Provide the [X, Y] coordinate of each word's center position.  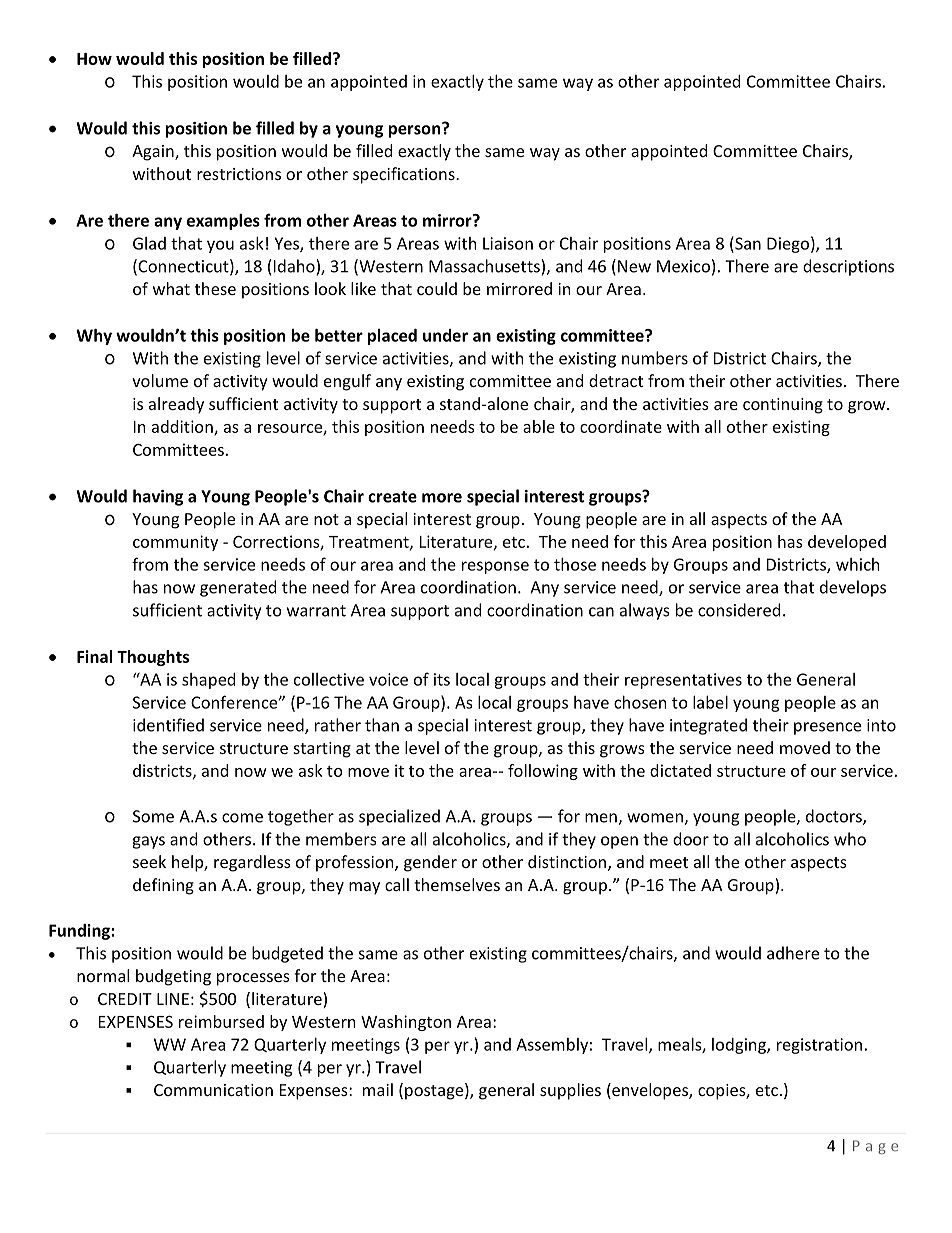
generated [238, 588]
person [416, 130]
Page [875, 1147]
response [495, 567]
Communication [213, 1090]
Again [154, 153]
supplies [570, 1091]
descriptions [848, 267]
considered [739, 610]
